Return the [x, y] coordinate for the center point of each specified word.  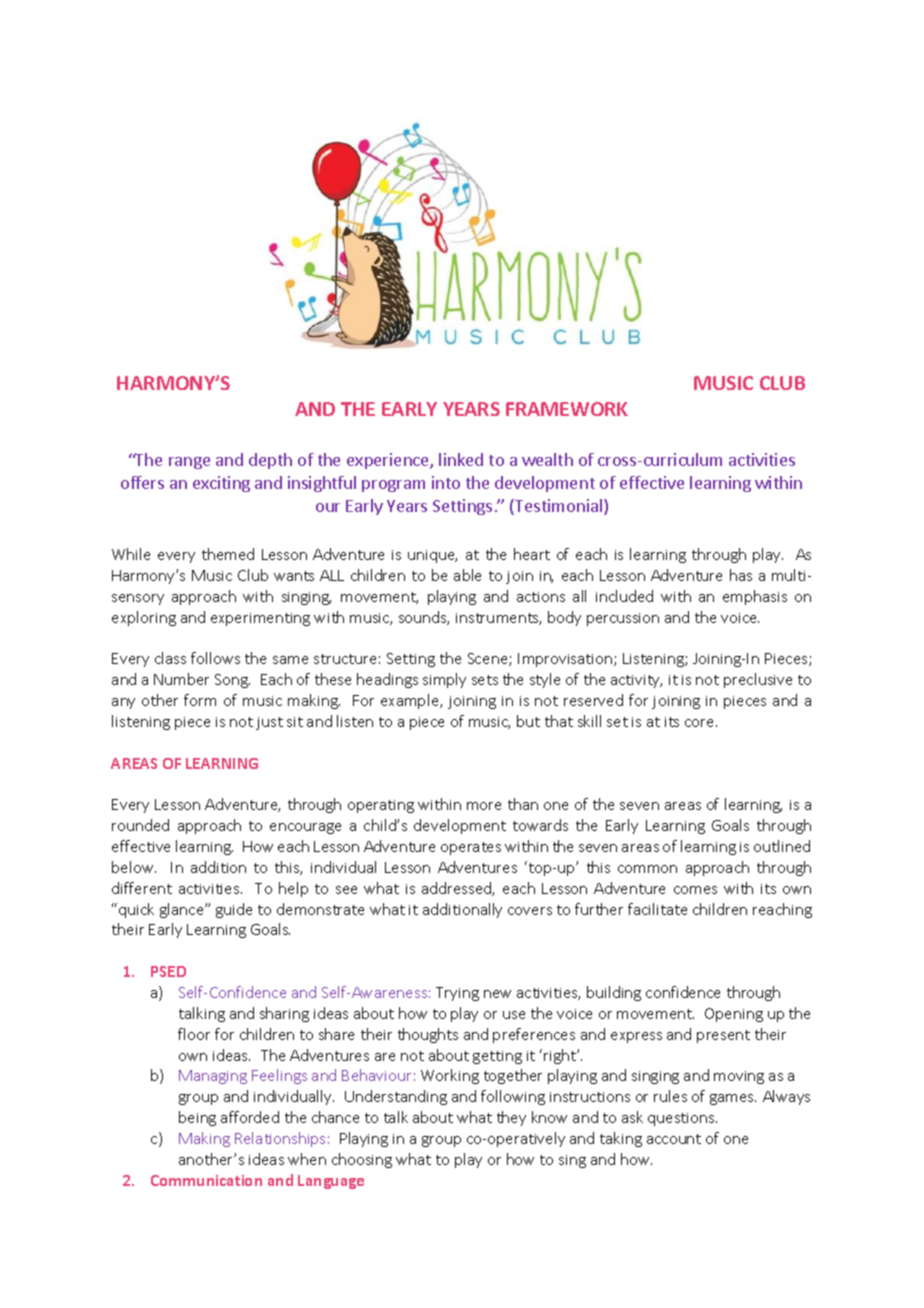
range [189, 463]
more [484, 806]
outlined [782, 846]
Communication [206, 1180]
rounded [140, 825]
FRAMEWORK [567, 409]
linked [461, 459]
